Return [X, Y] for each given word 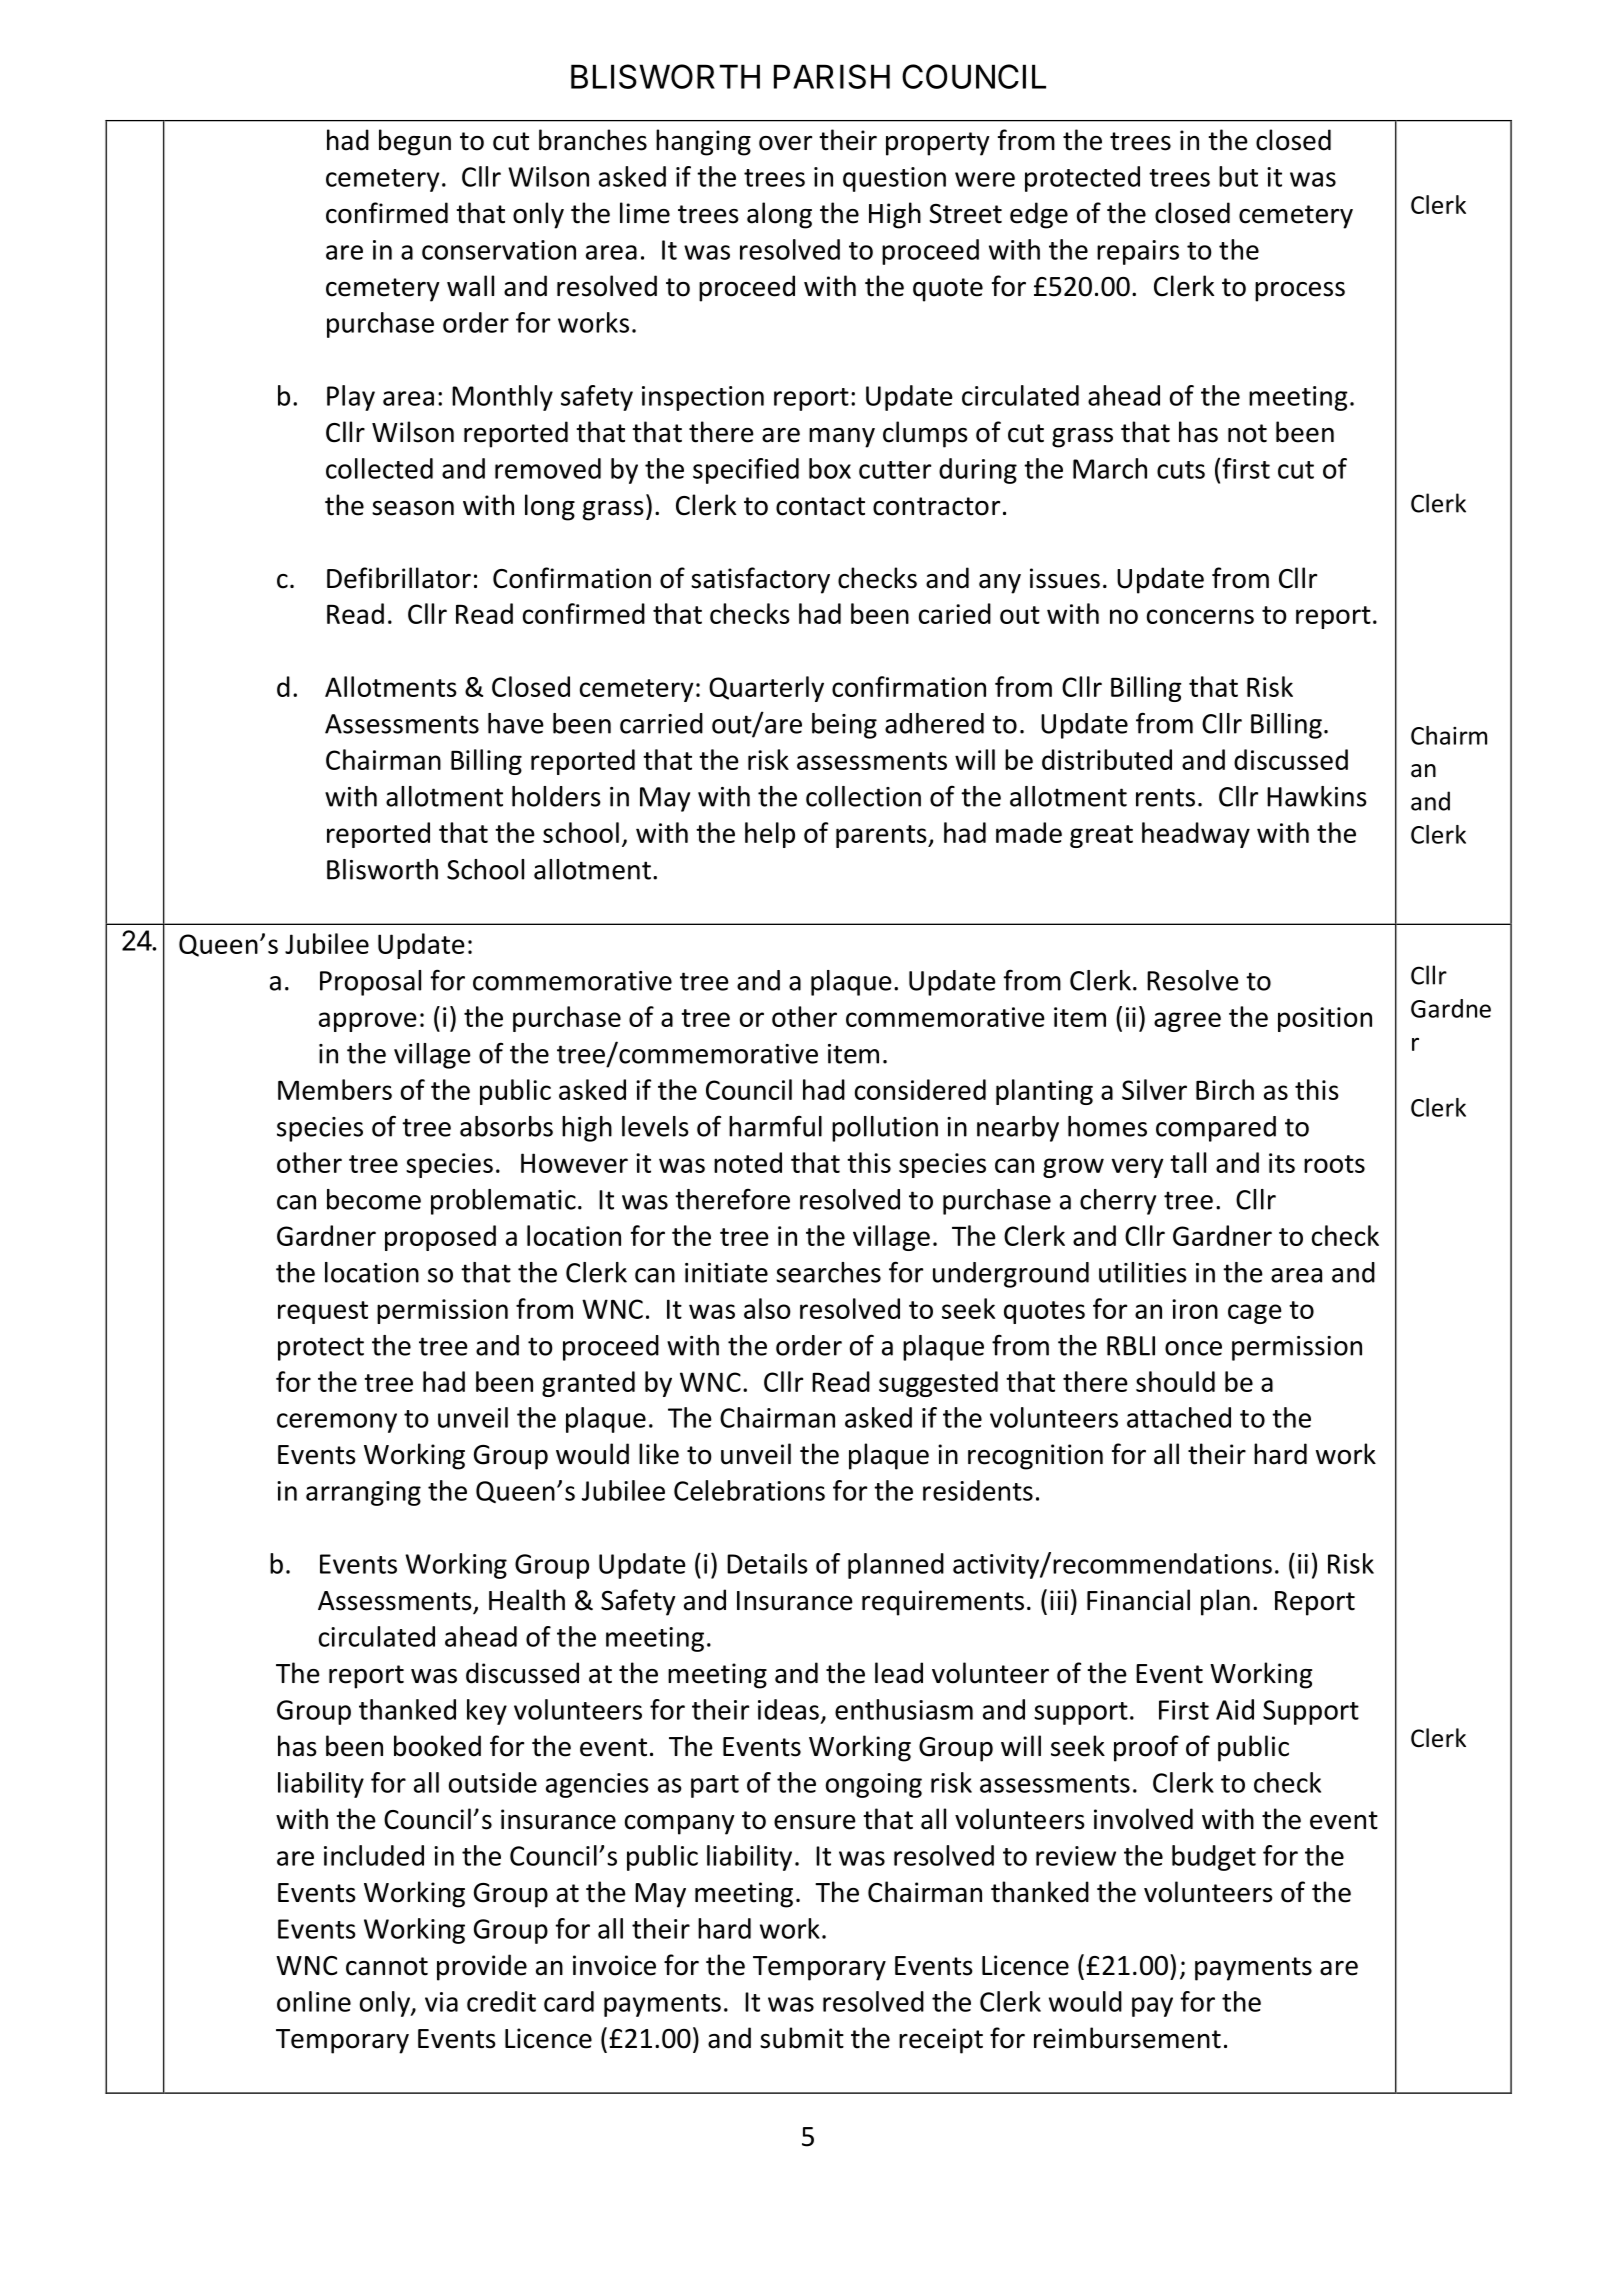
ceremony [337, 1423]
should [1175, 1381]
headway [1196, 835]
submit [802, 2038]
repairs [1138, 252]
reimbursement [1127, 2038]
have [516, 723]
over [785, 143]
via [441, 2002]
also [767, 1308]
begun [415, 142]
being [844, 726]
